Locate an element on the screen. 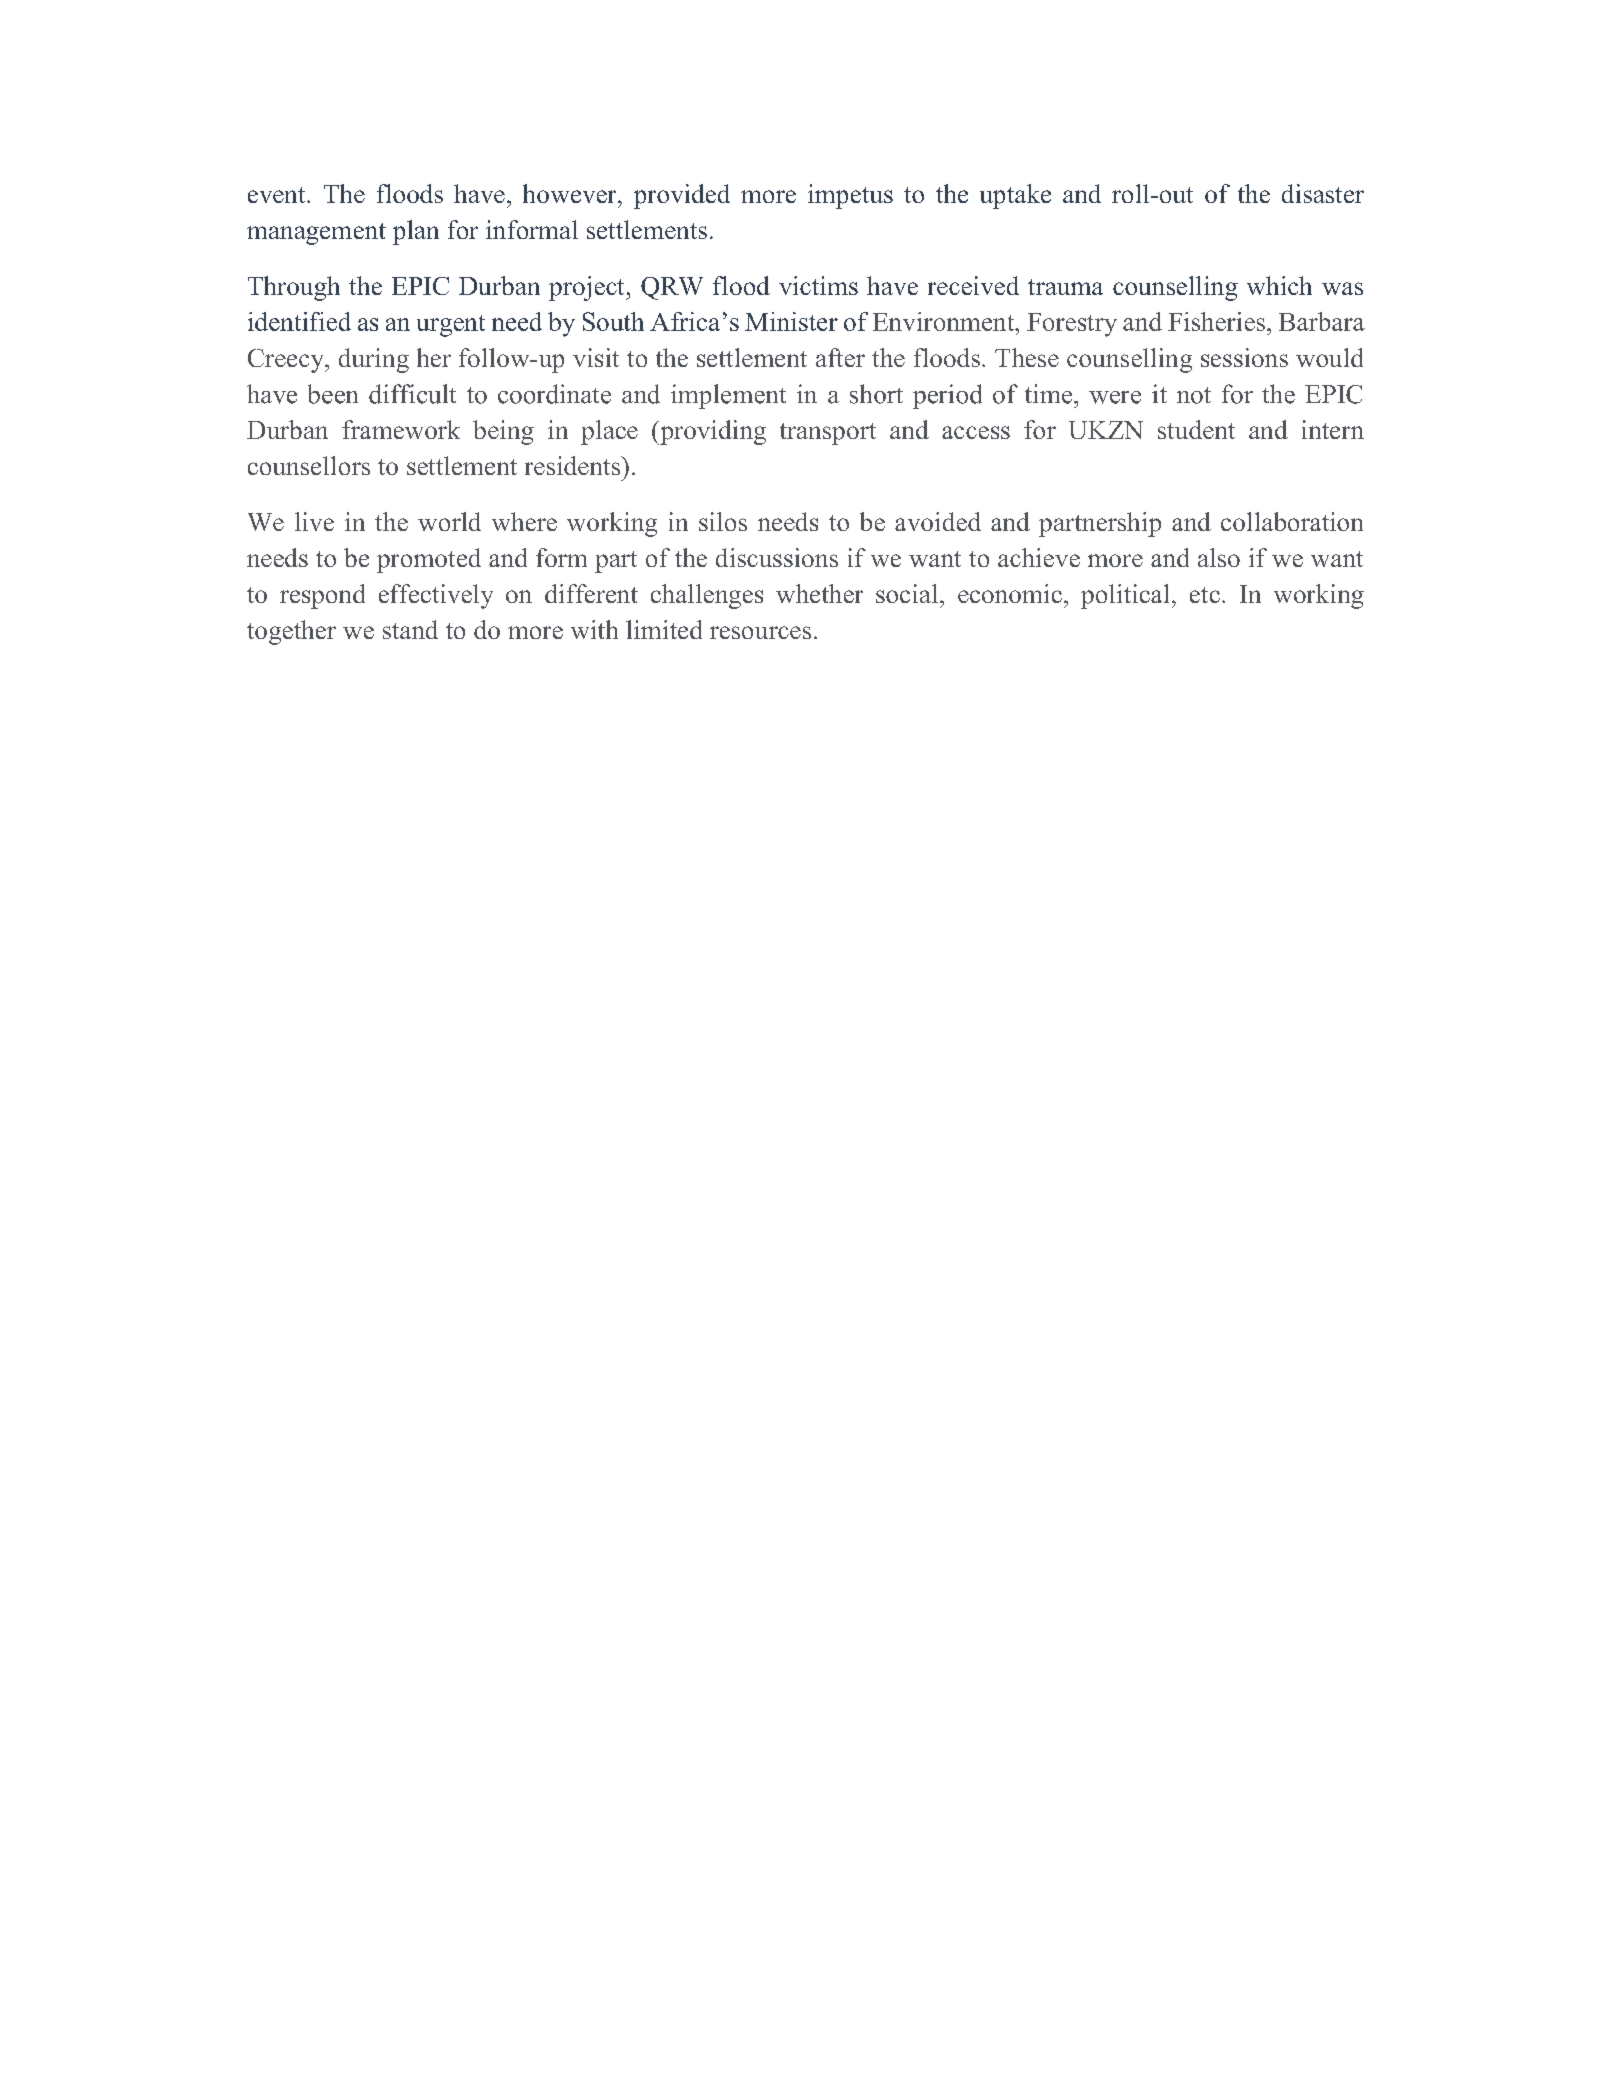 Image resolution: width=1613 pixels, height=2087 pixels. student is located at coordinates (1196, 429).
